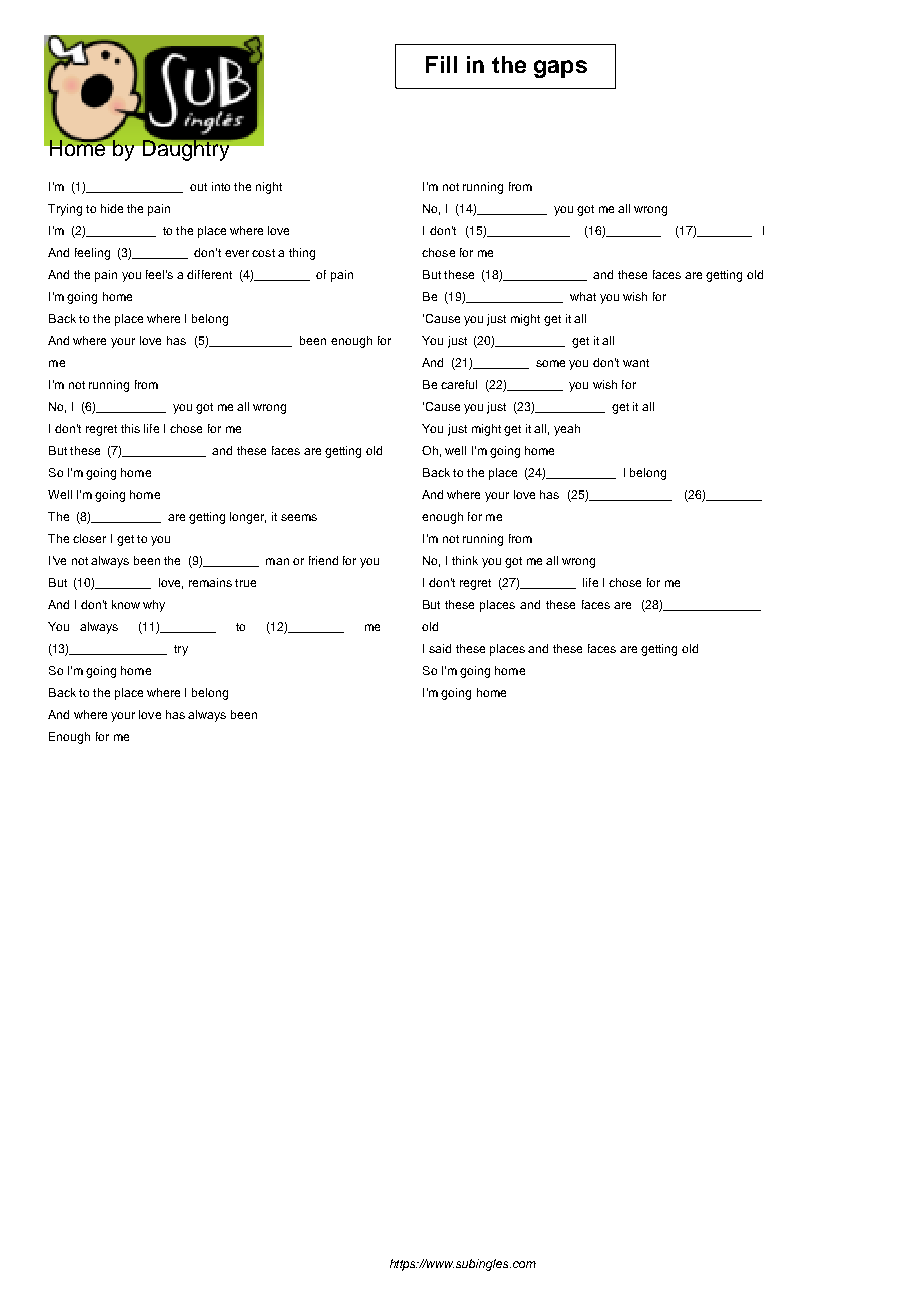  I want to click on what, so click(583, 296).
